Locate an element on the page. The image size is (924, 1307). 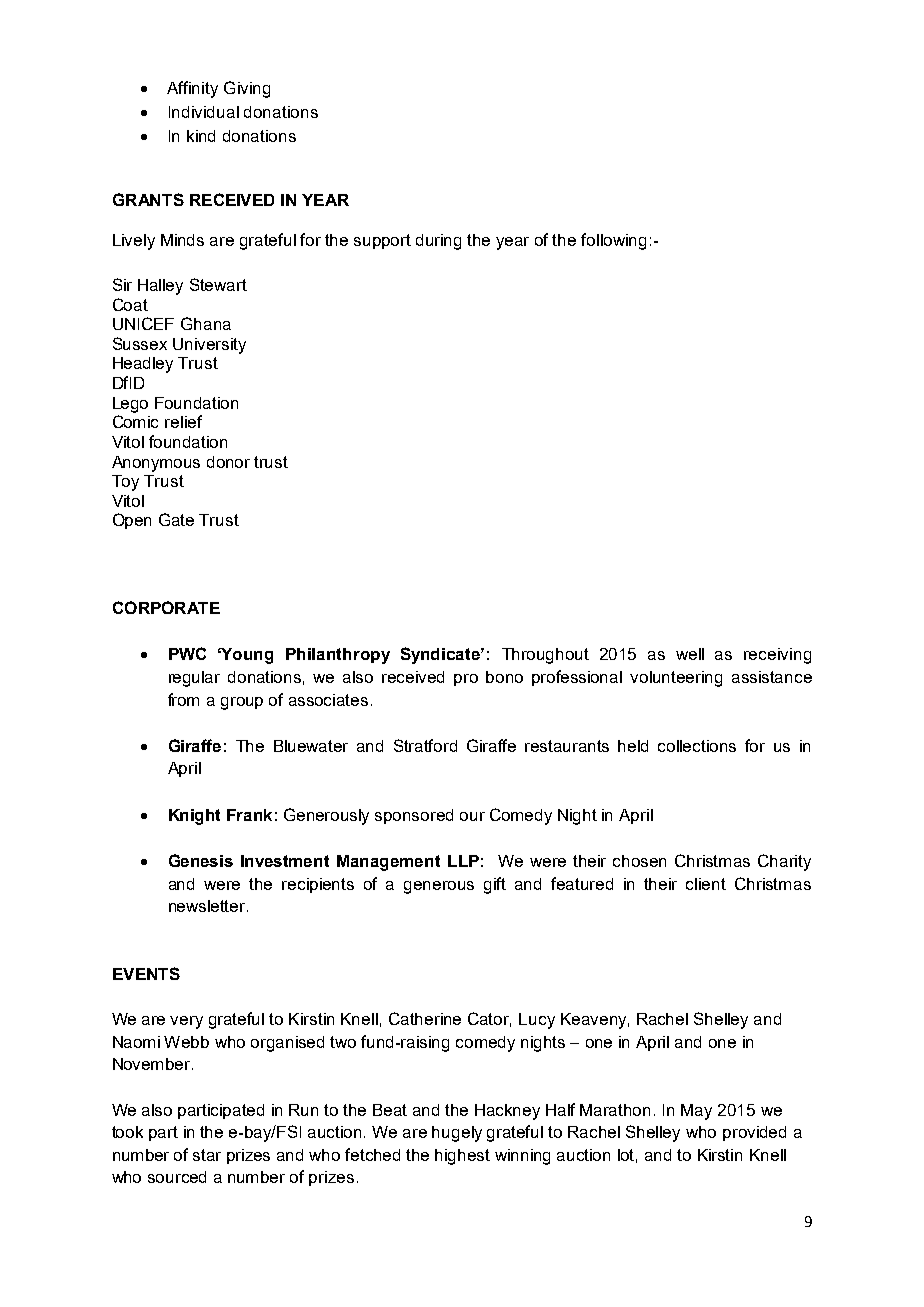
star is located at coordinates (207, 1155).
